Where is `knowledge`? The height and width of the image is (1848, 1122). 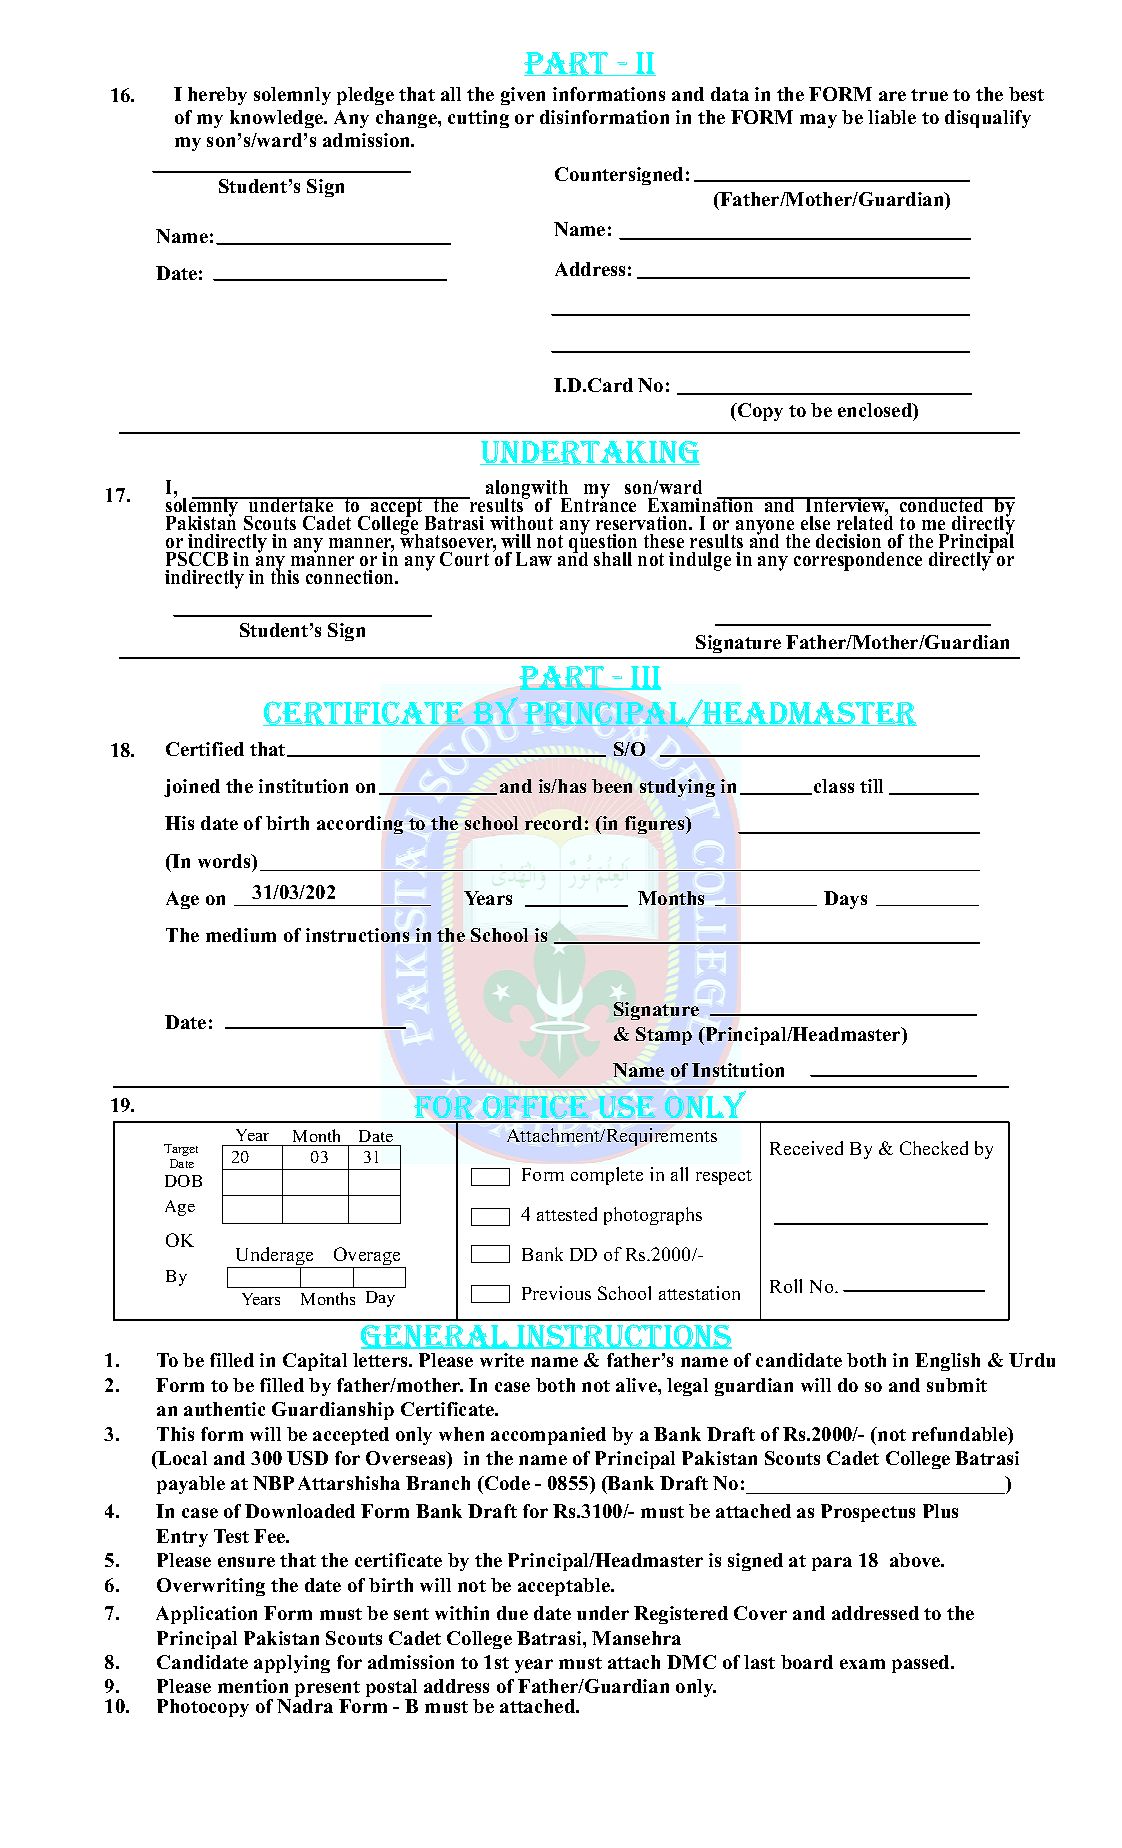
knowledge is located at coordinates (278, 119).
